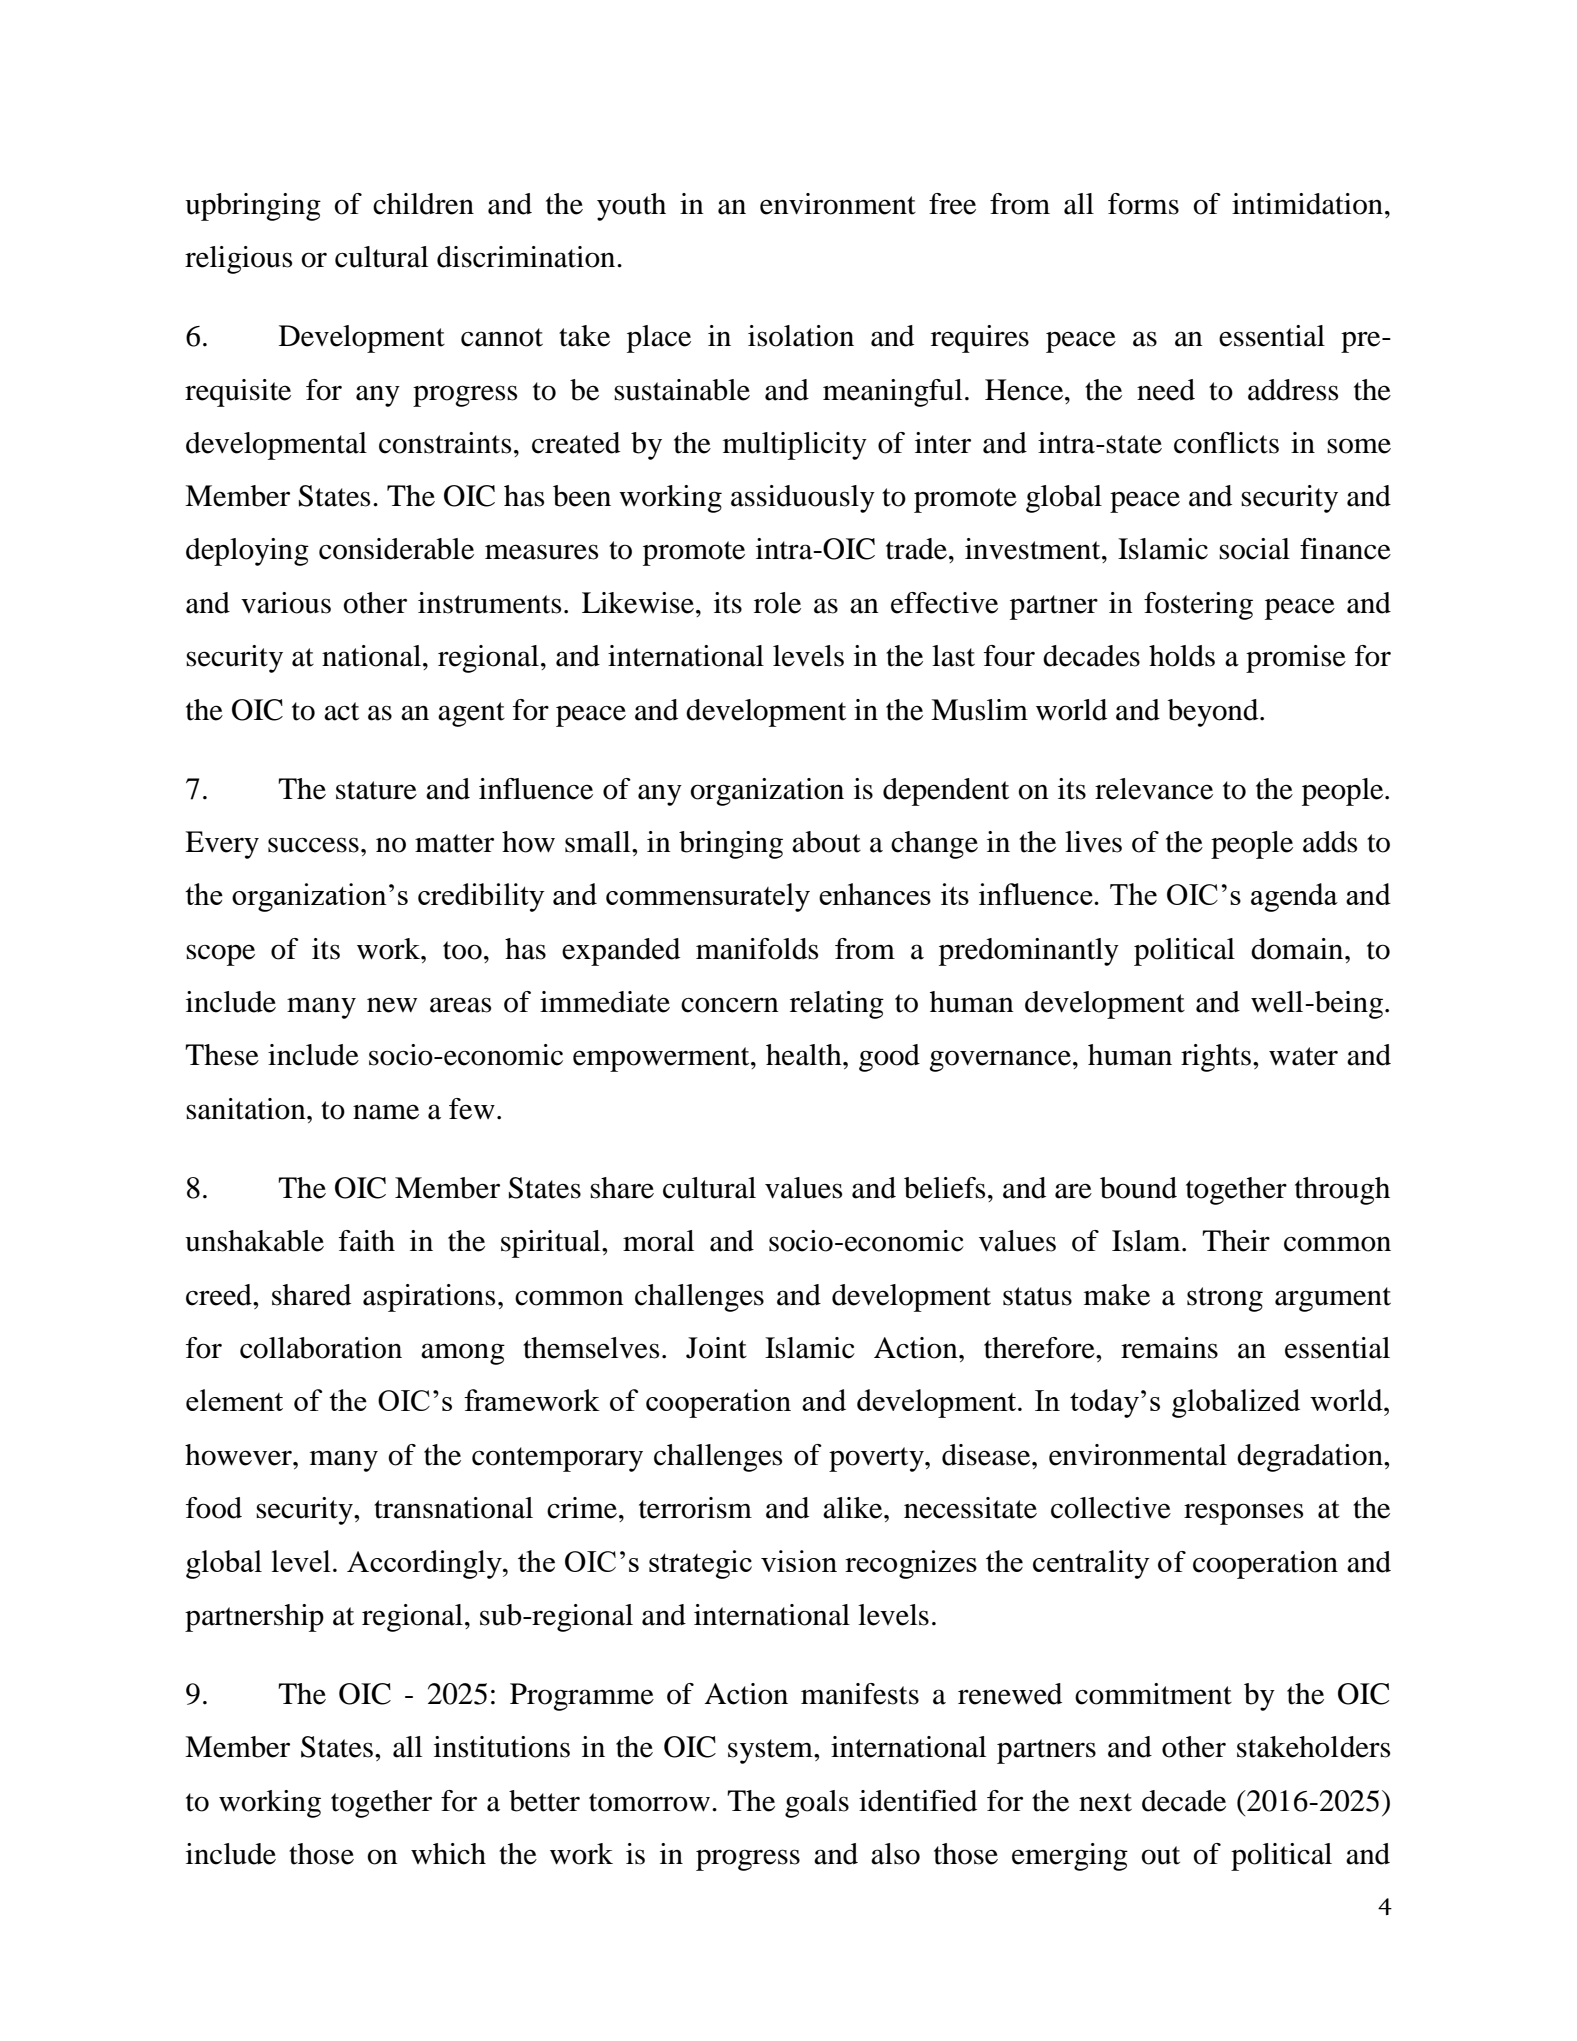 The height and width of the screenshot is (2041, 1577). Describe the element at coordinates (817, 1804) in the screenshot. I see `goals` at that location.
